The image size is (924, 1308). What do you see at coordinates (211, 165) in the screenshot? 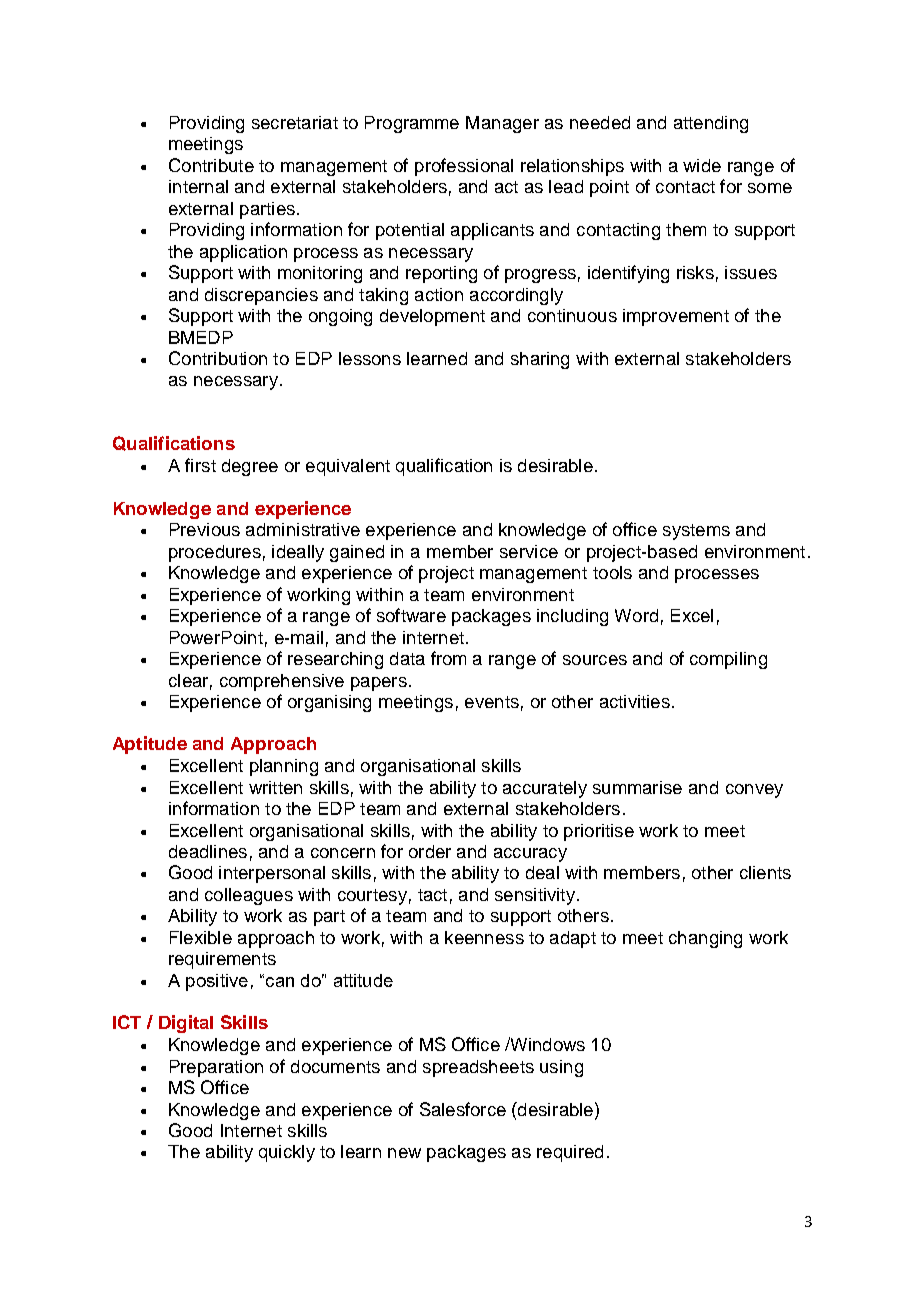
I see `Contribute` at bounding box center [211, 165].
